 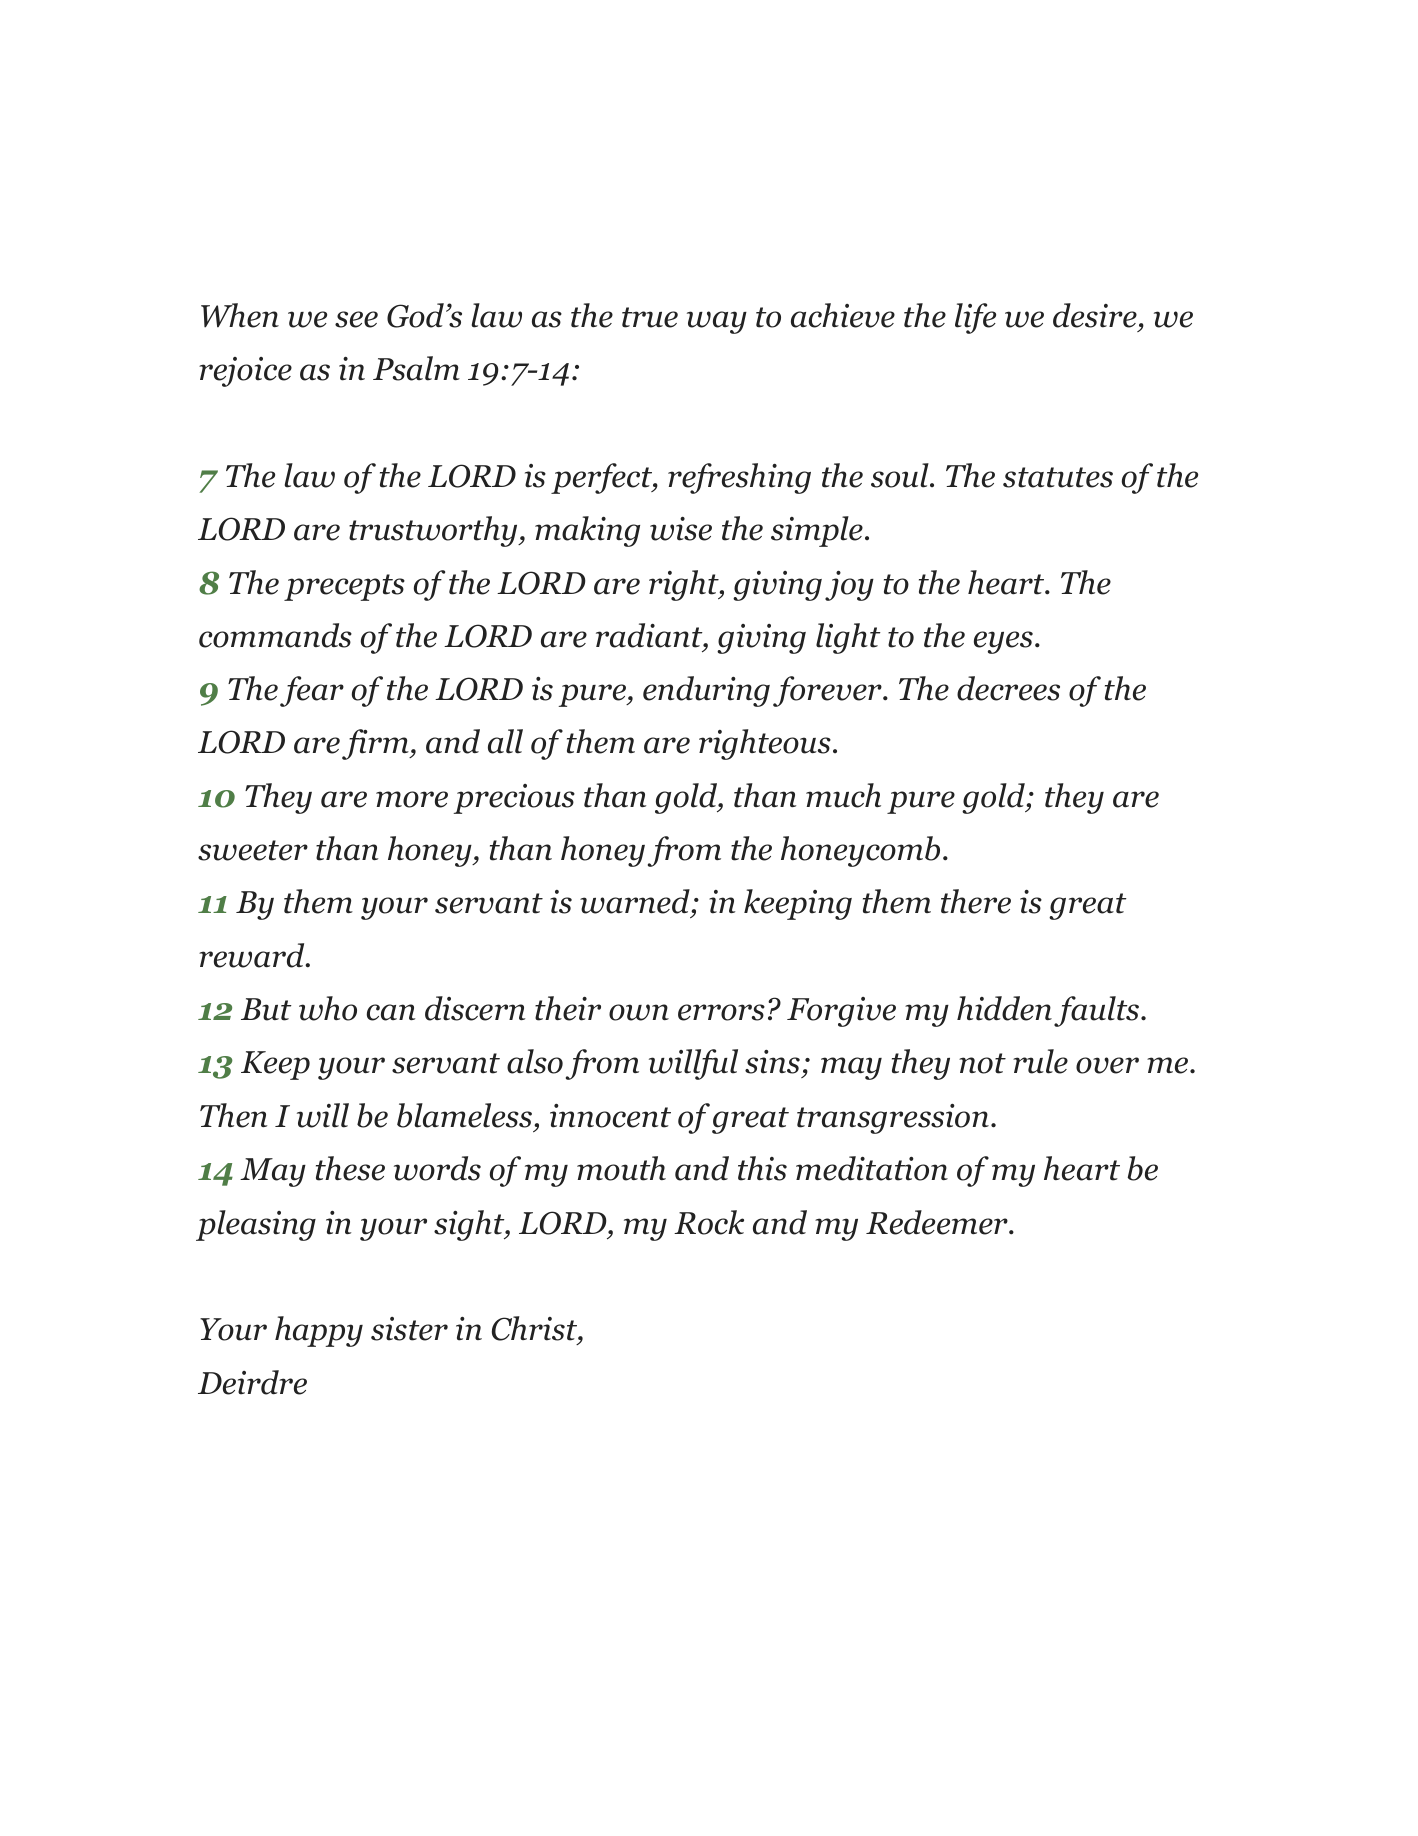 I want to click on see, so click(x=356, y=319).
